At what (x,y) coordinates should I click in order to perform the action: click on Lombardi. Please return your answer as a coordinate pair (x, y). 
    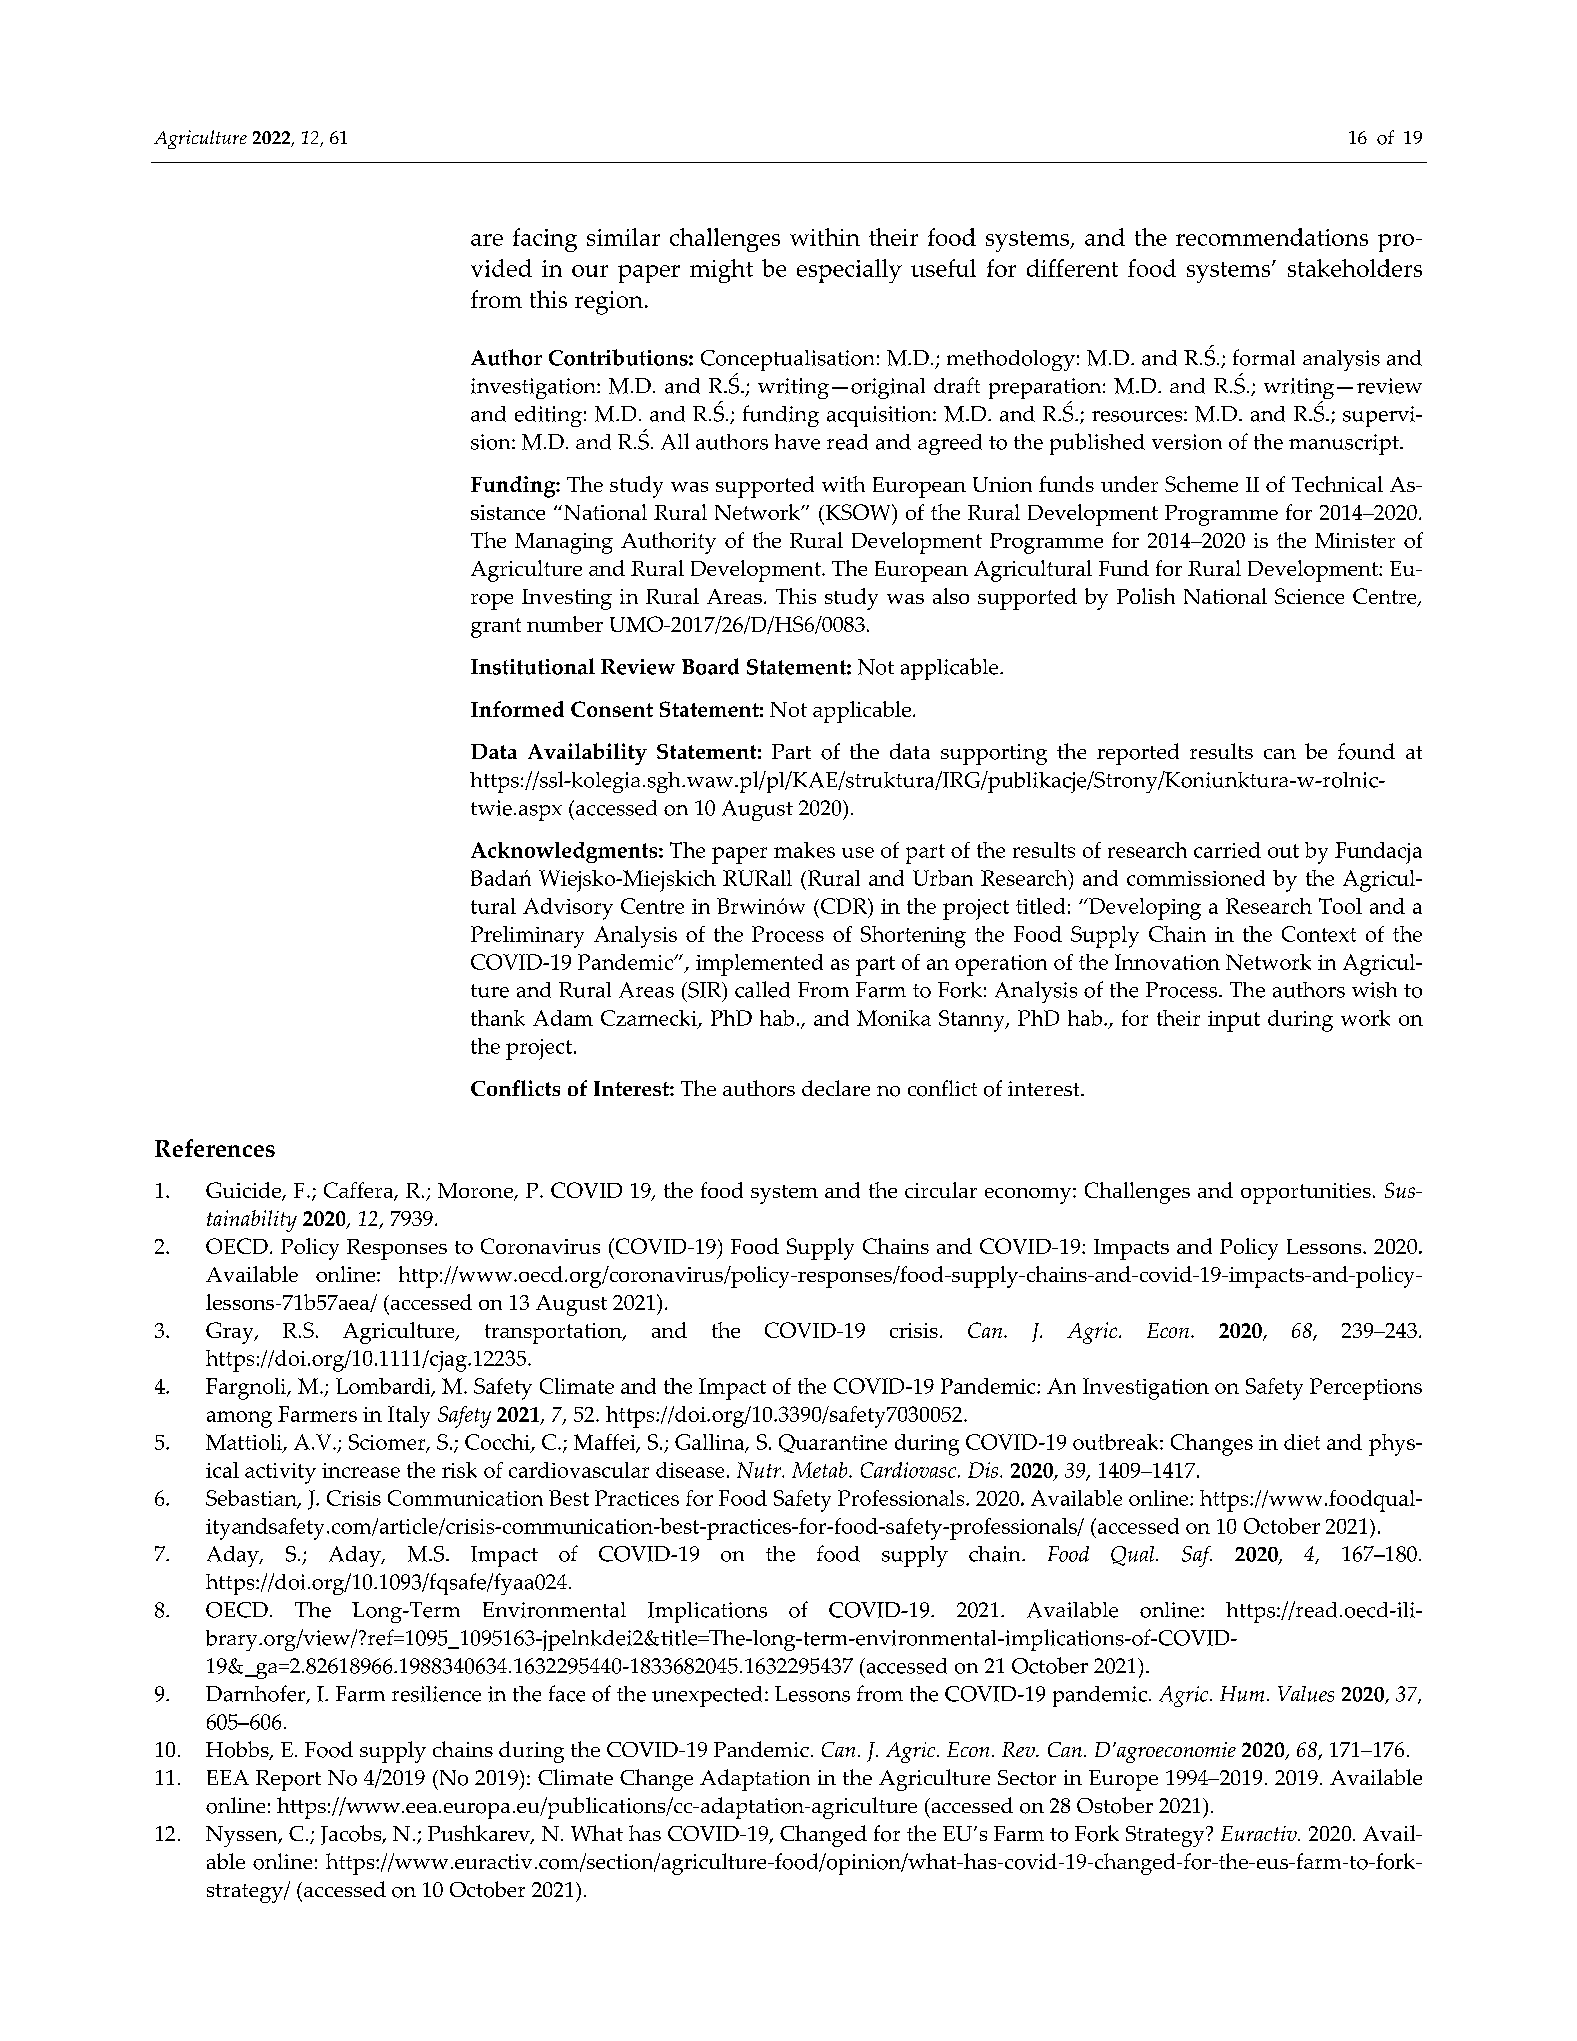
    Looking at the image, I should click on (384, 1387).
